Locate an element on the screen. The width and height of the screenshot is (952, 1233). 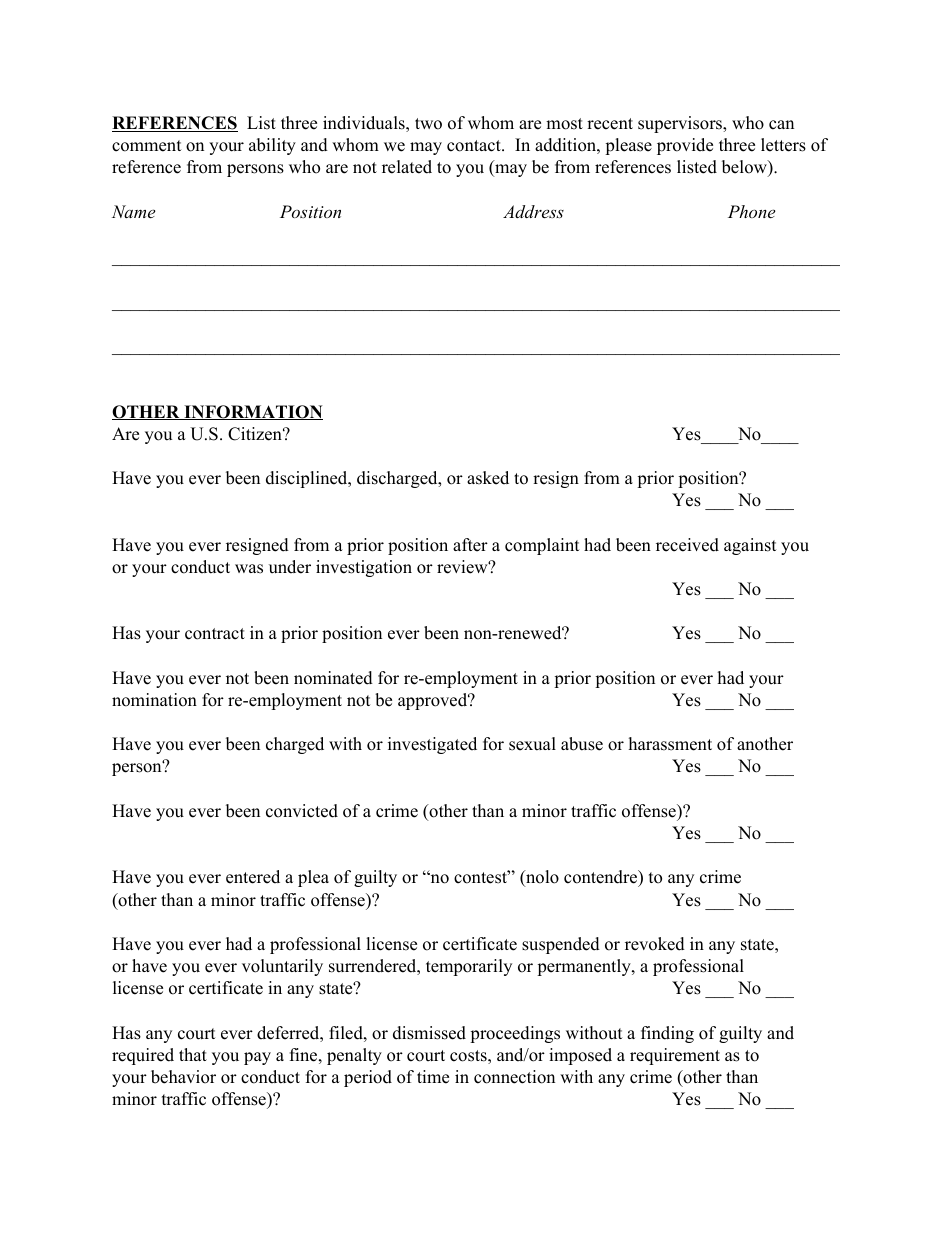
received is located at coordinates (687, 545).
